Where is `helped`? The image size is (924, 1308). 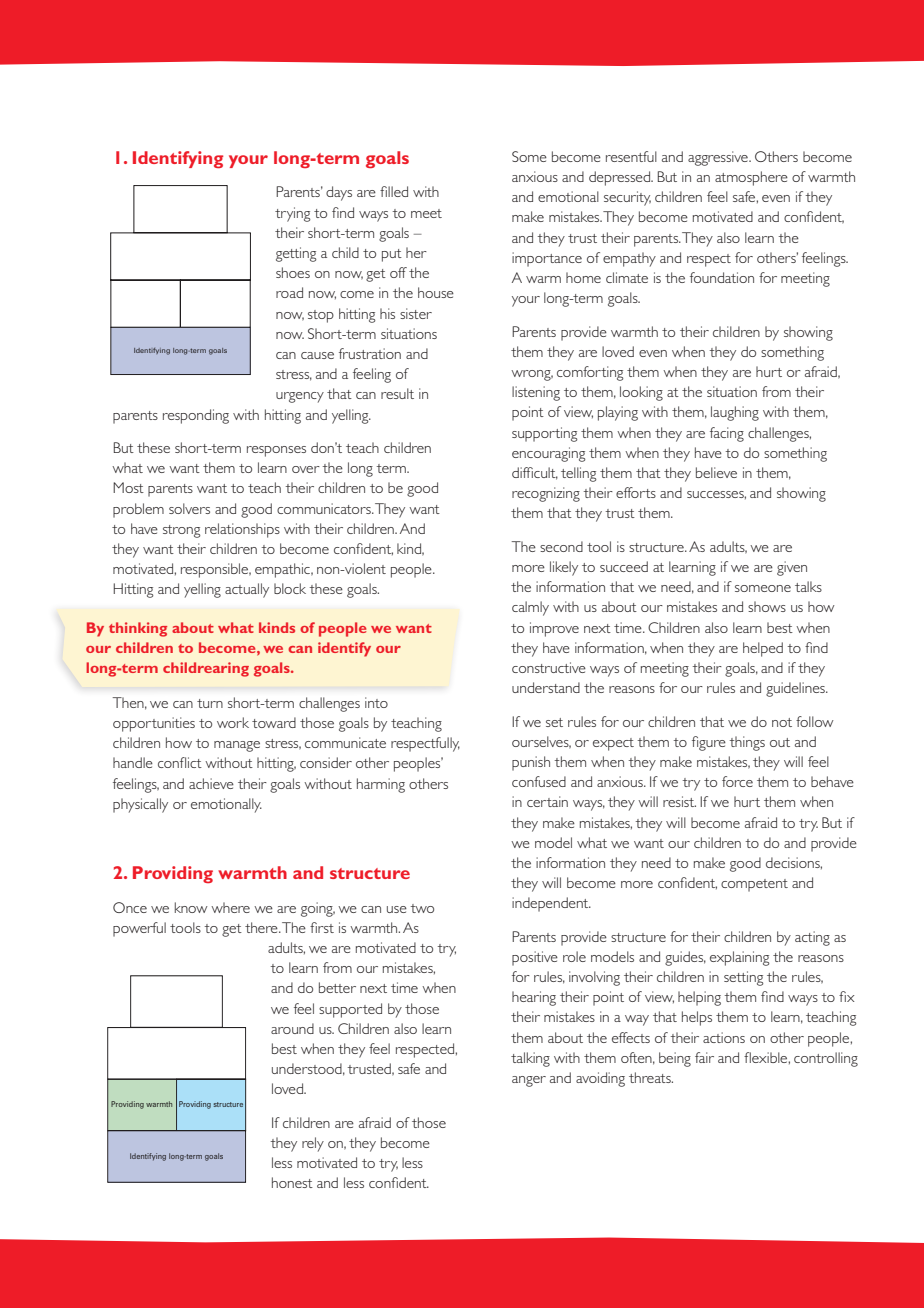 helped is located at coordinates (763, 649).
